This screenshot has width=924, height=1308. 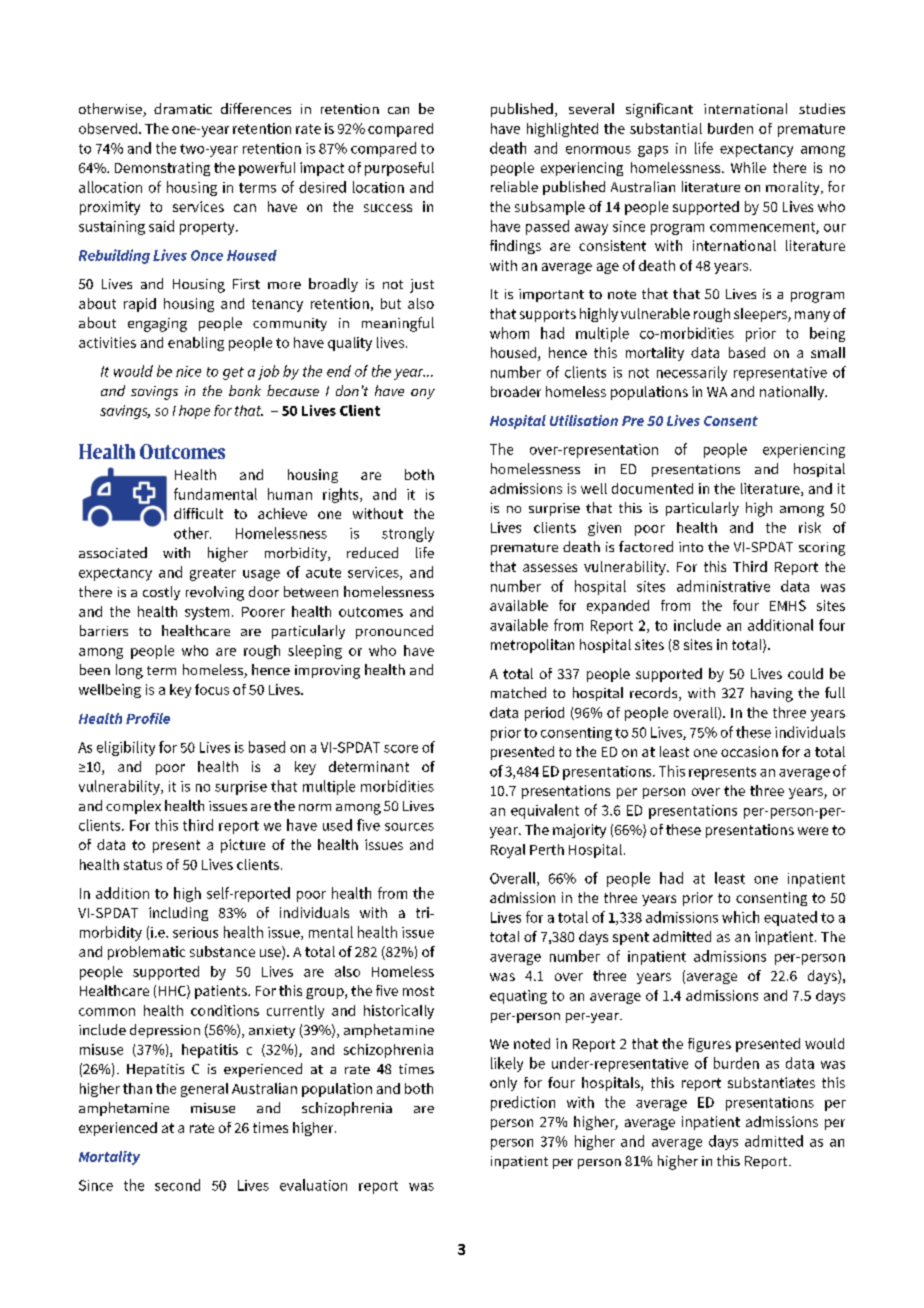 I want to click on Demonstrating, so click(x=162, y=169).
